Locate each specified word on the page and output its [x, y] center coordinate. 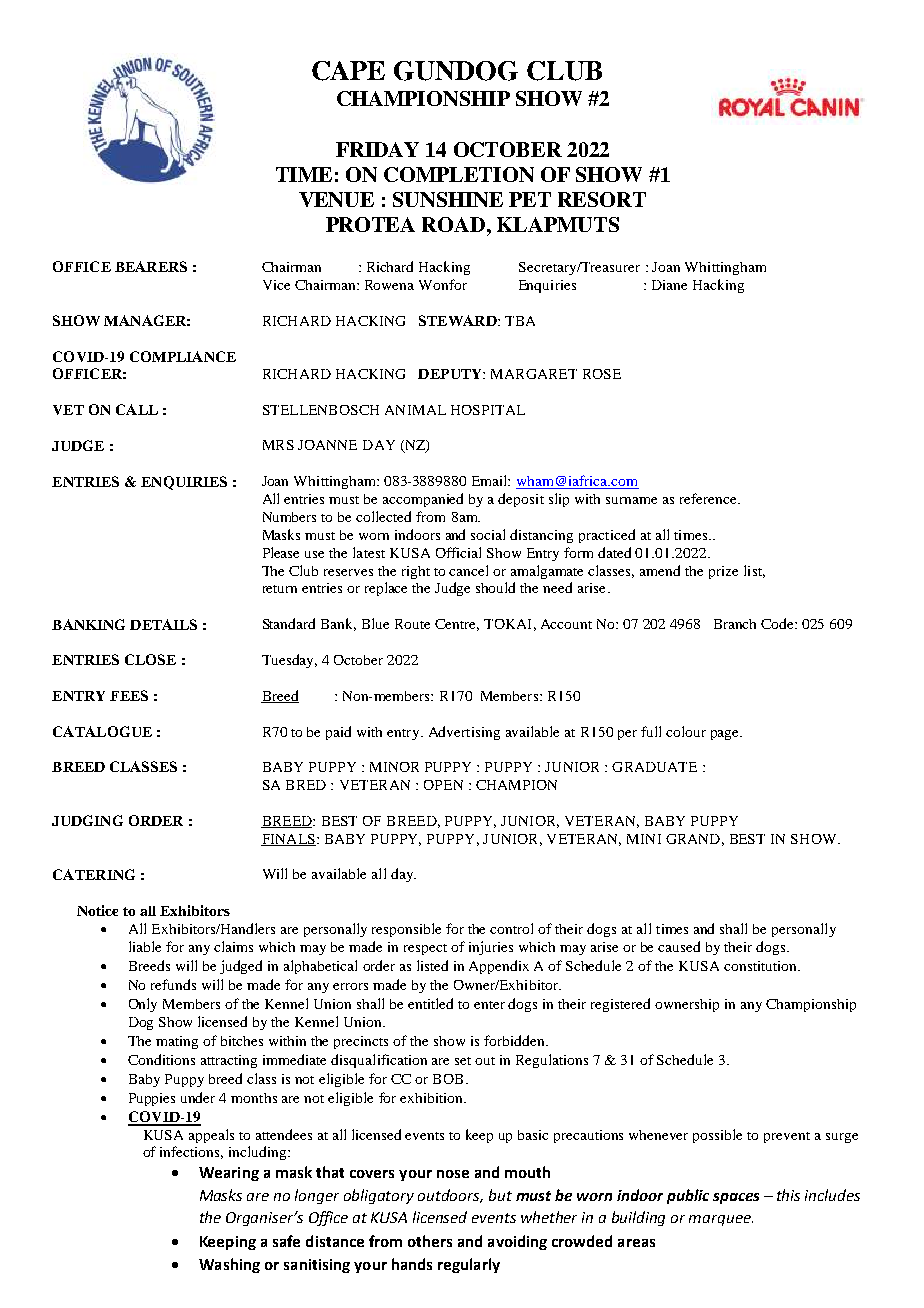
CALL [137, 409]
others [430, 1241]
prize [723, 572]
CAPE [348, 71]
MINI [644, 839]
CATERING [94, 874]
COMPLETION [459, 174]
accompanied [423, 500]
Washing [229, 1265]
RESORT [602, 199]
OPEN [443, 785]
